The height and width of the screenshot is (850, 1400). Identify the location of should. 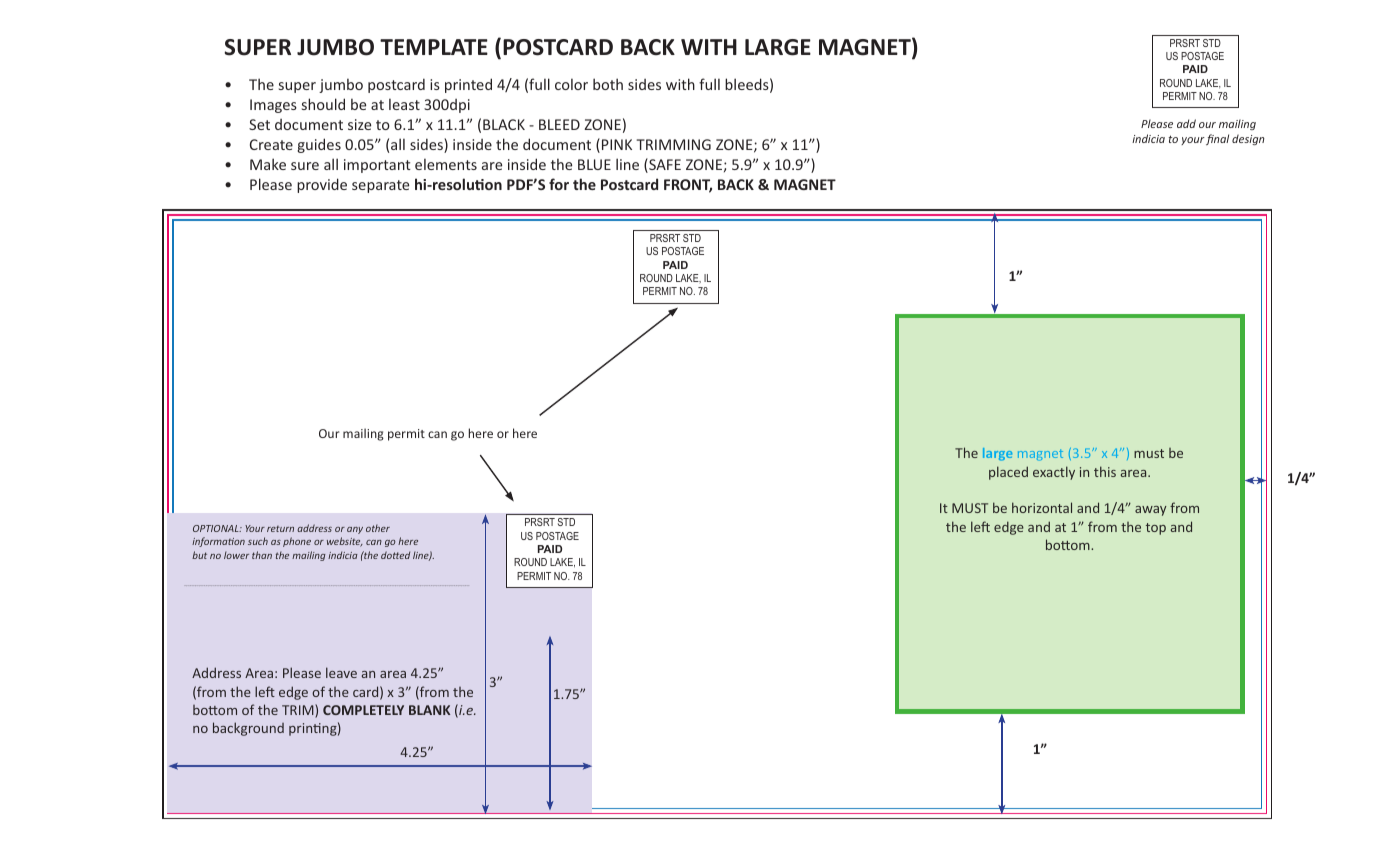
(323, 104).
